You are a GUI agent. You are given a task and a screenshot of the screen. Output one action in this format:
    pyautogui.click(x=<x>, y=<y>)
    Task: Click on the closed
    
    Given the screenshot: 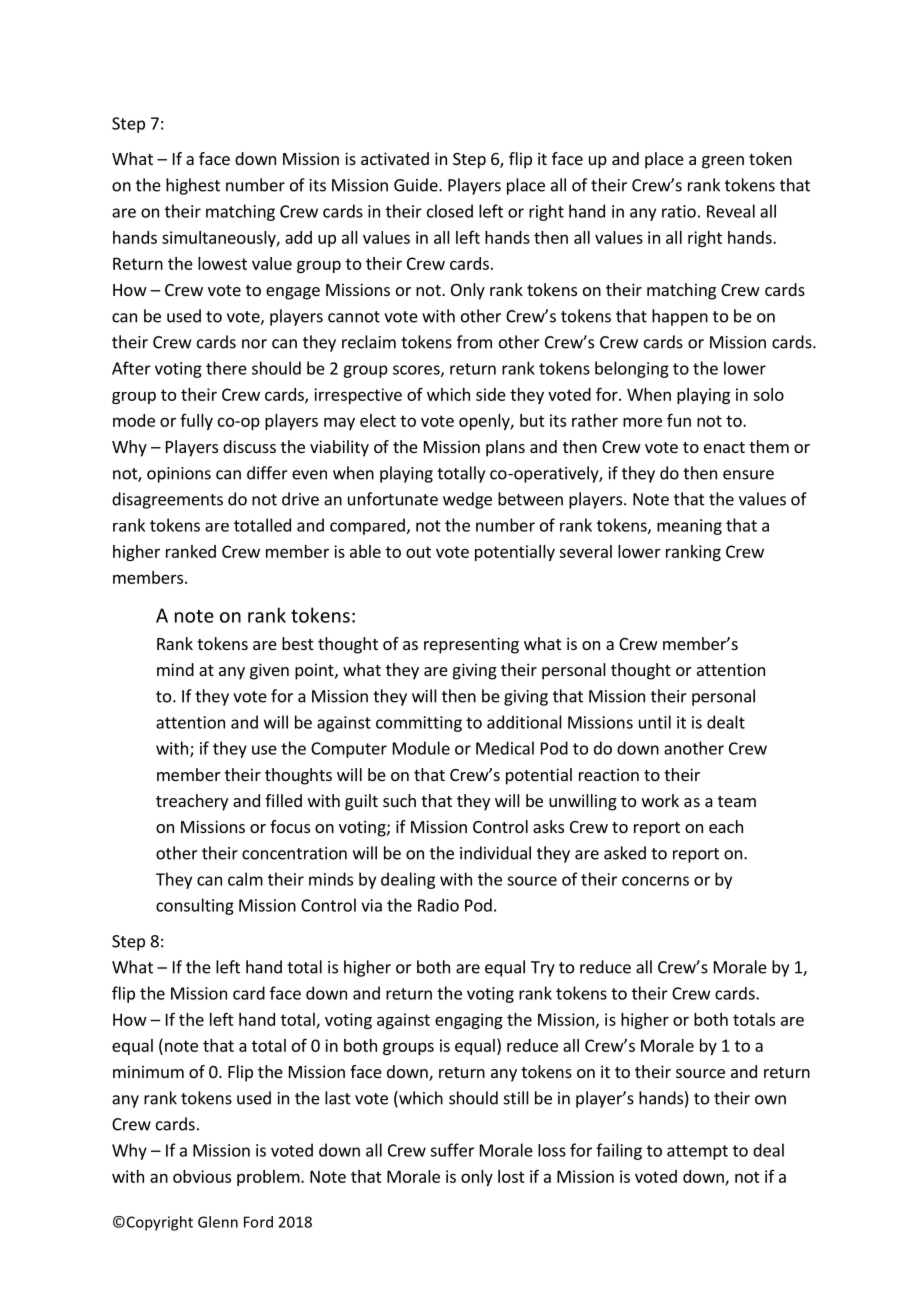 What is the action you would take?
    pyautogui.click(x=450, y=211)
